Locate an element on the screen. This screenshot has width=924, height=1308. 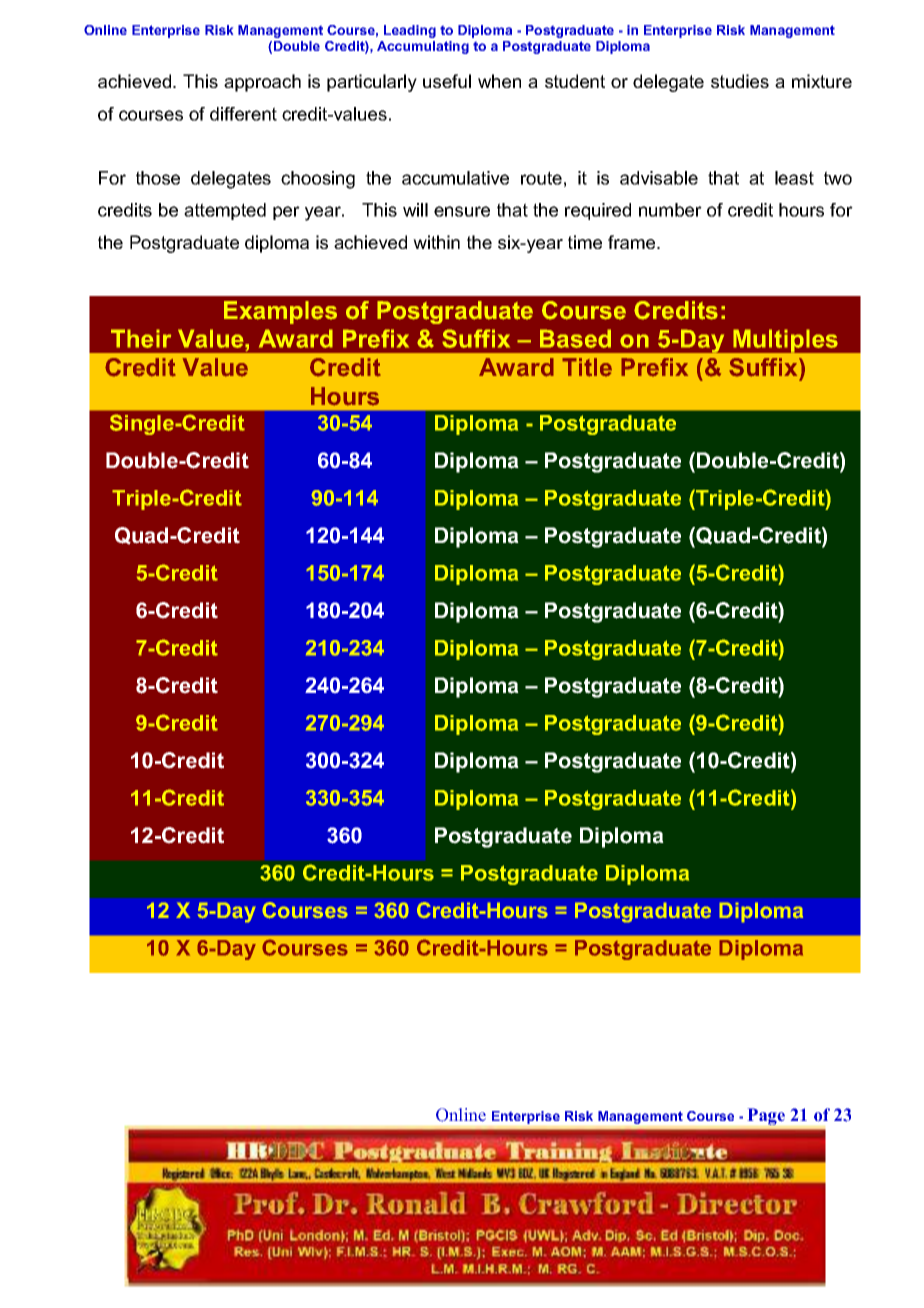
Title is located at coordinates (587, 367).
